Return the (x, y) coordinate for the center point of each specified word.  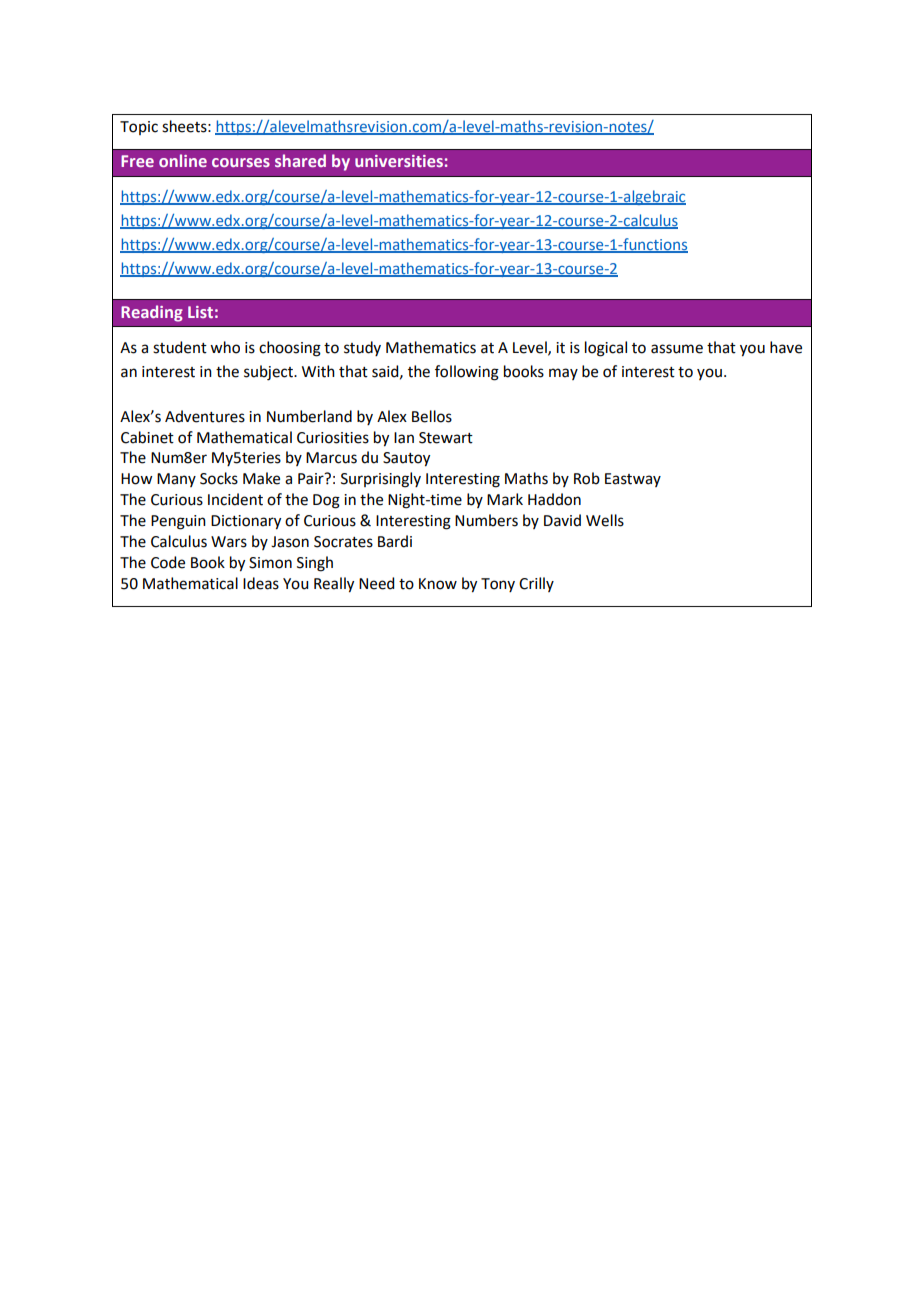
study (362, 348)
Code (168, 562)
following (467, 373)
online (183, 160)
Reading (152, 313)
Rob (587, 478)
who (225, 347)
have (786, 347)
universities (399, 161)
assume (677, 349)
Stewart (446, 438)
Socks (219, 478)
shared (300, 160)
